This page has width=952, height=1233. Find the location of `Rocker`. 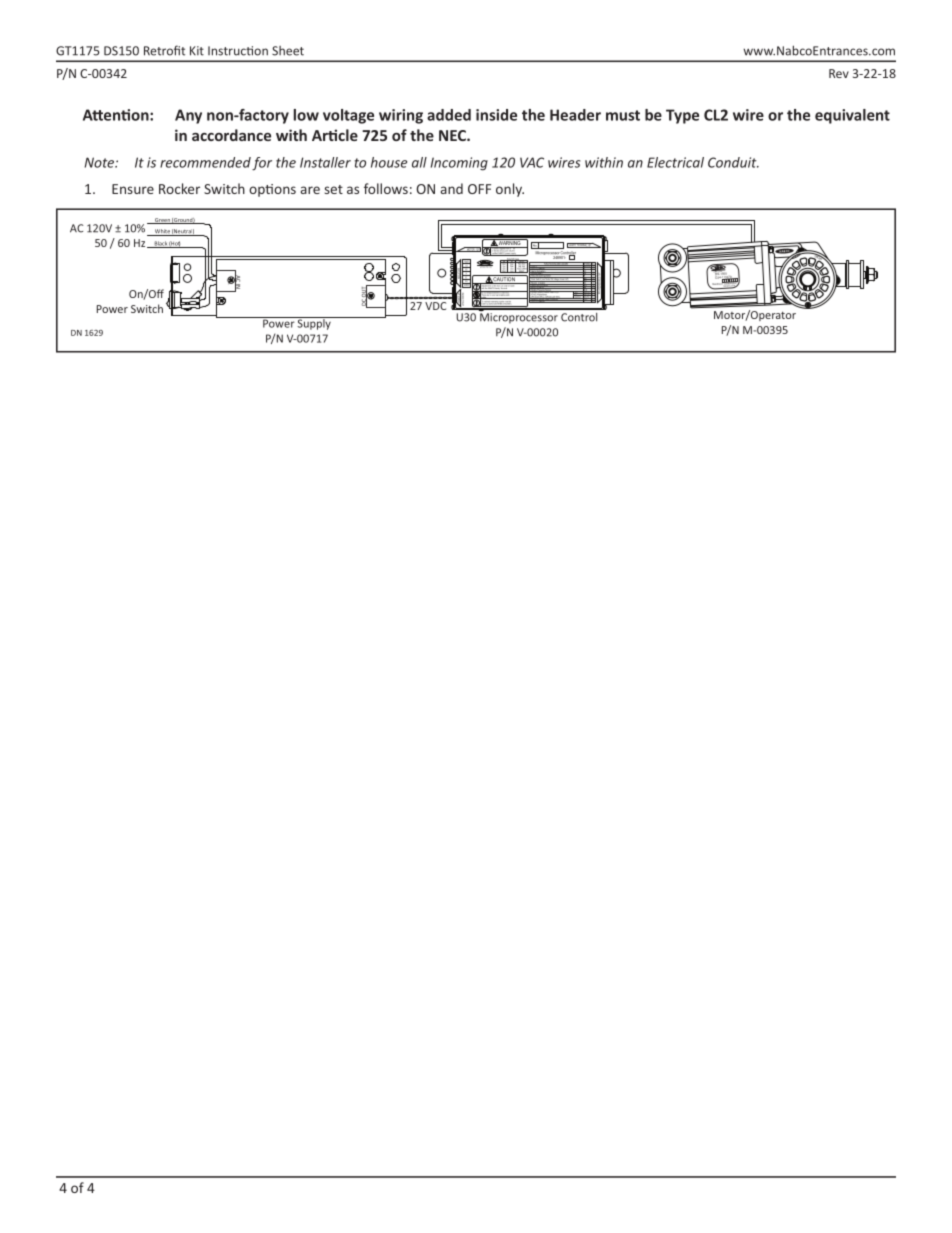

Rocker is located at coordinates (179, 188).
